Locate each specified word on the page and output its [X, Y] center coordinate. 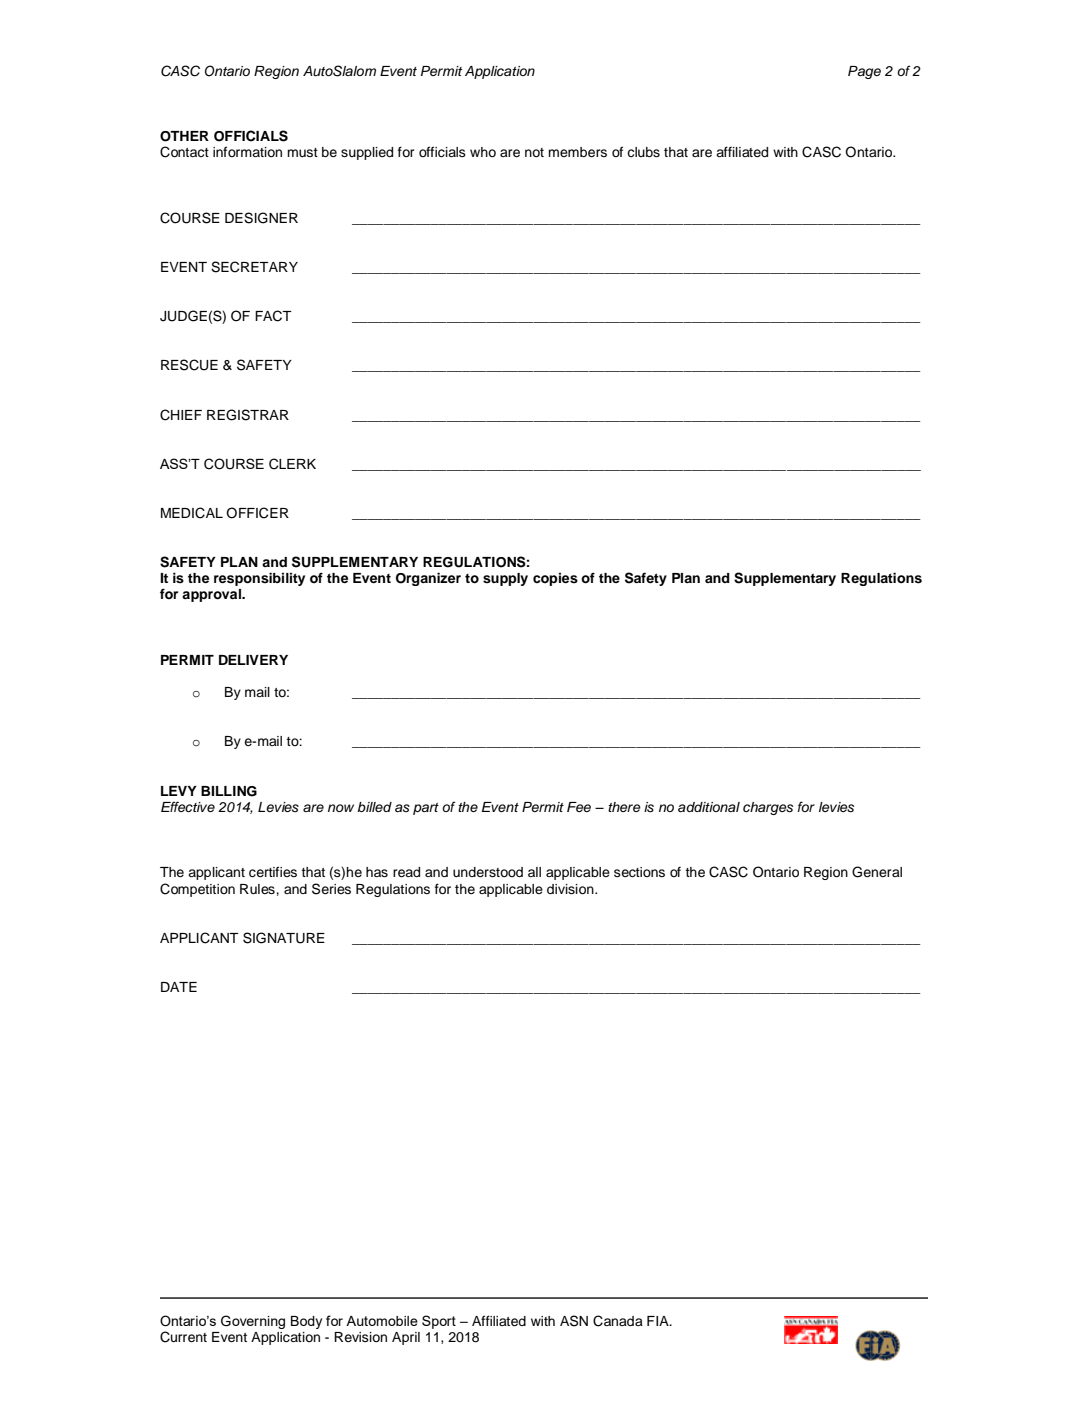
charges [768, 808]
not [534, 152]
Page [864, 72]
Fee [579, 807]
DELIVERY [253, 660]
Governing [253, 1322]
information [247, 151]
